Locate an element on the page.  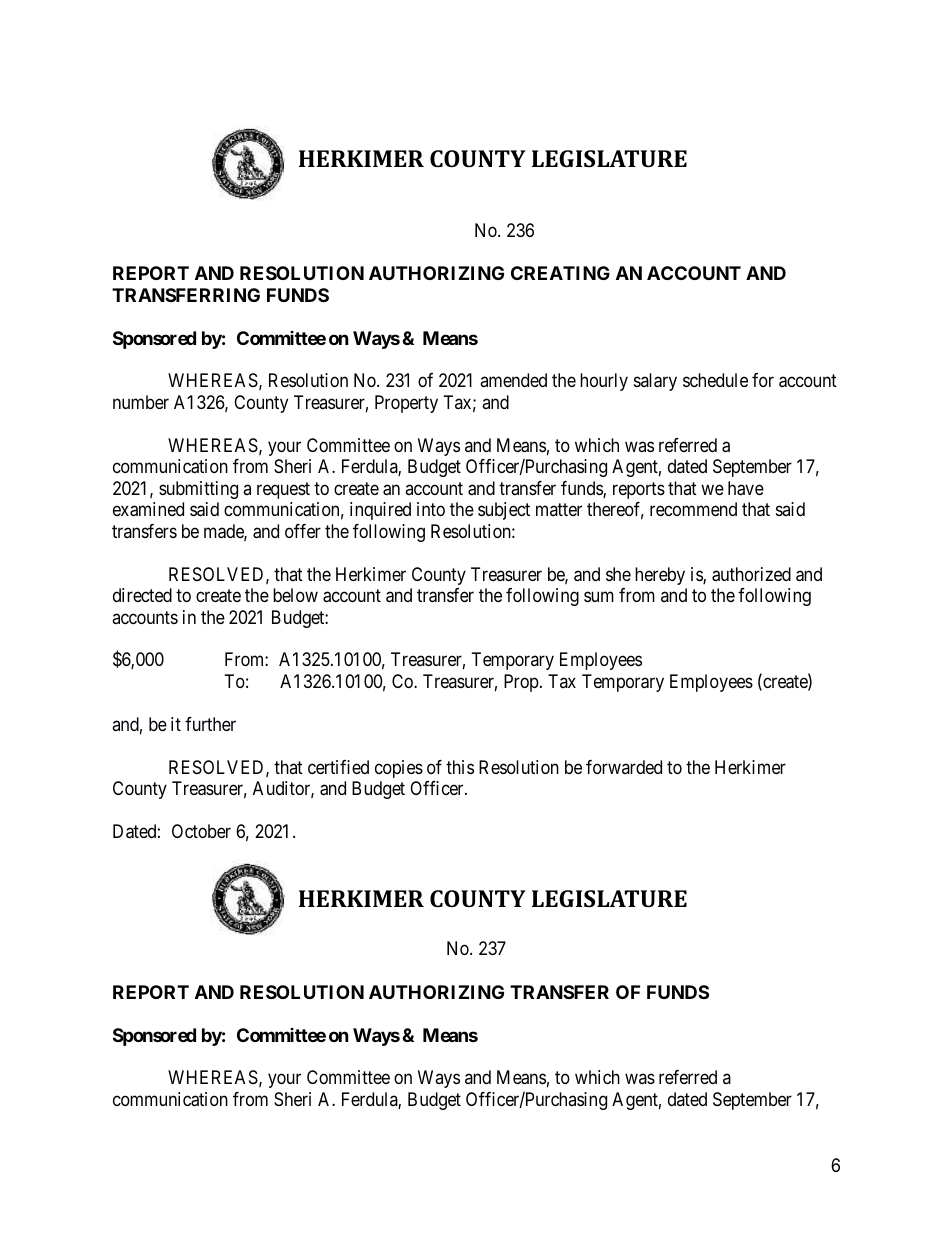
CREATING is located at coordinates (560, 273).
